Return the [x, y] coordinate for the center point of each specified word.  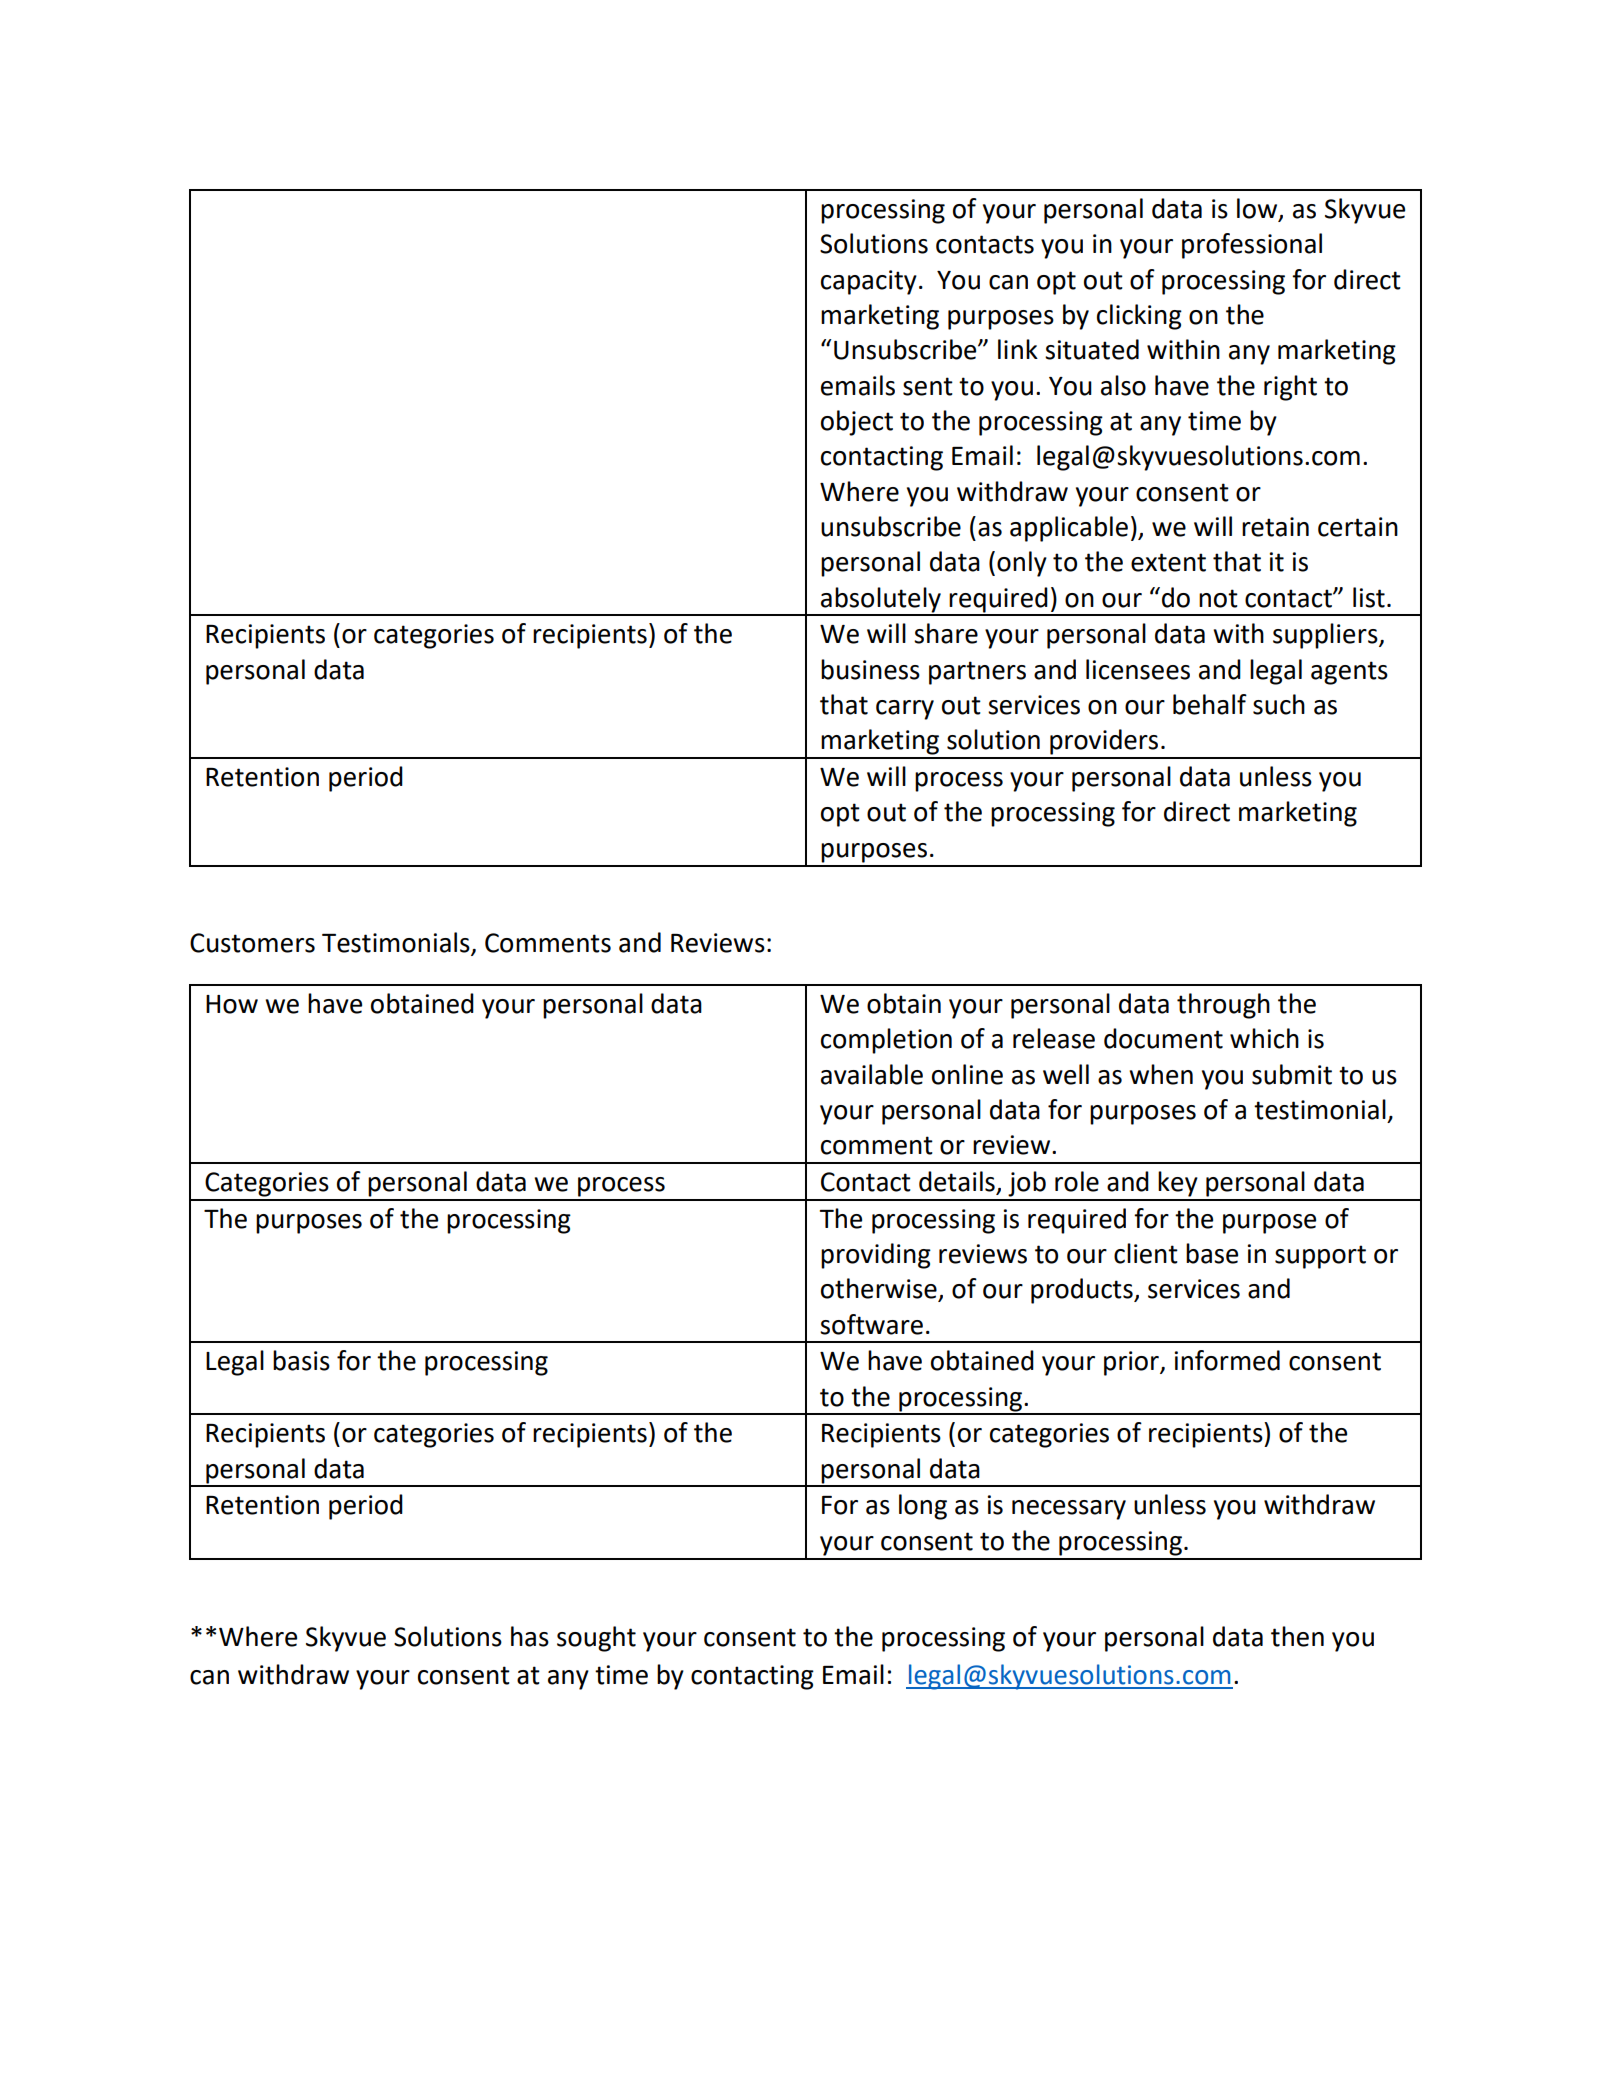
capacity [869, 282]
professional [1252, 246]
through [1223, 1006]
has [530, 1636]
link [1018, 349]
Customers [252, 943]
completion [886, 1041]
